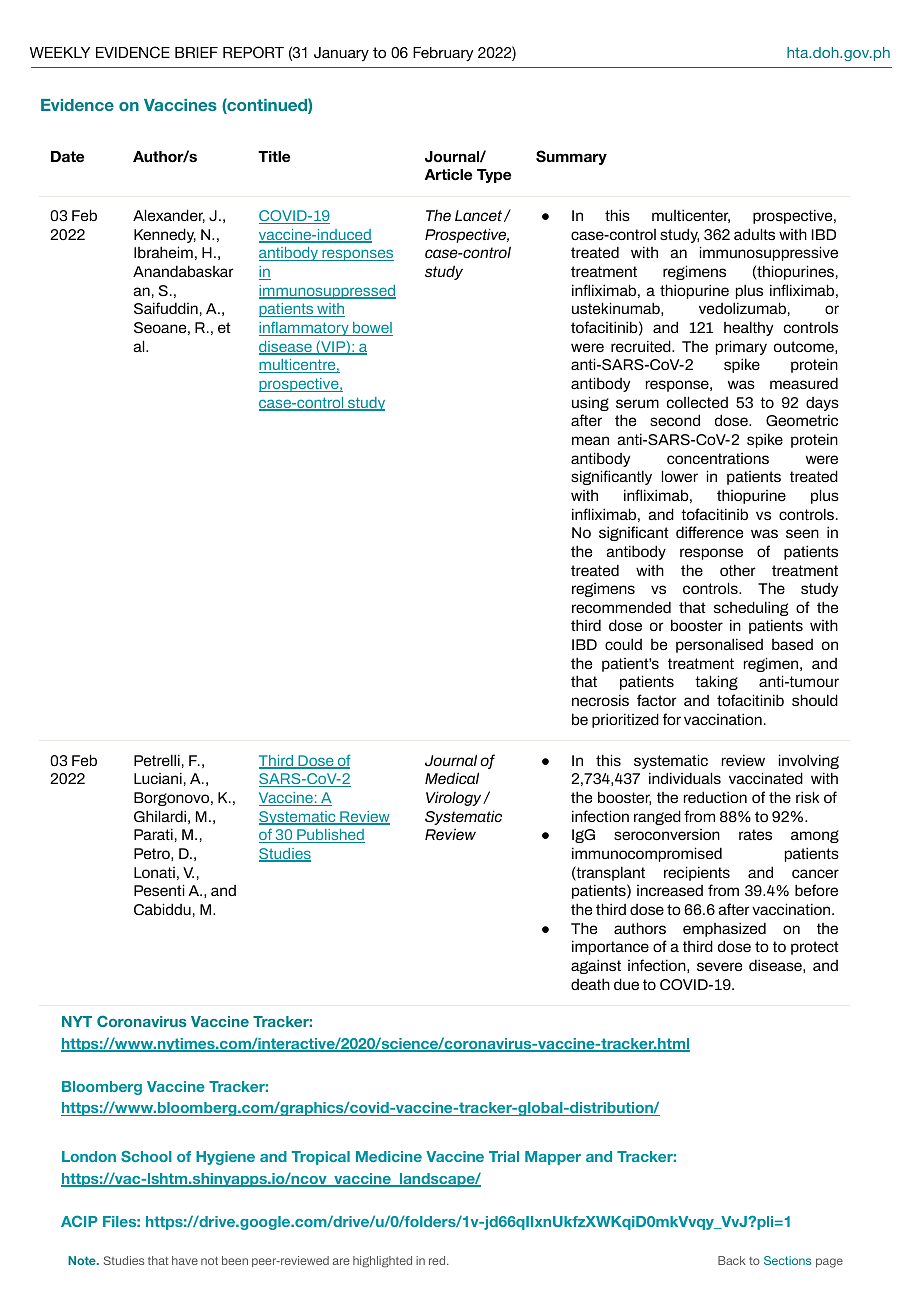 Image resolution: width=924 pixels, height=1307 pixels. What do you see at coordinates (330, 836) in the document?
I see `Published` at bounding box center [330, 836].
